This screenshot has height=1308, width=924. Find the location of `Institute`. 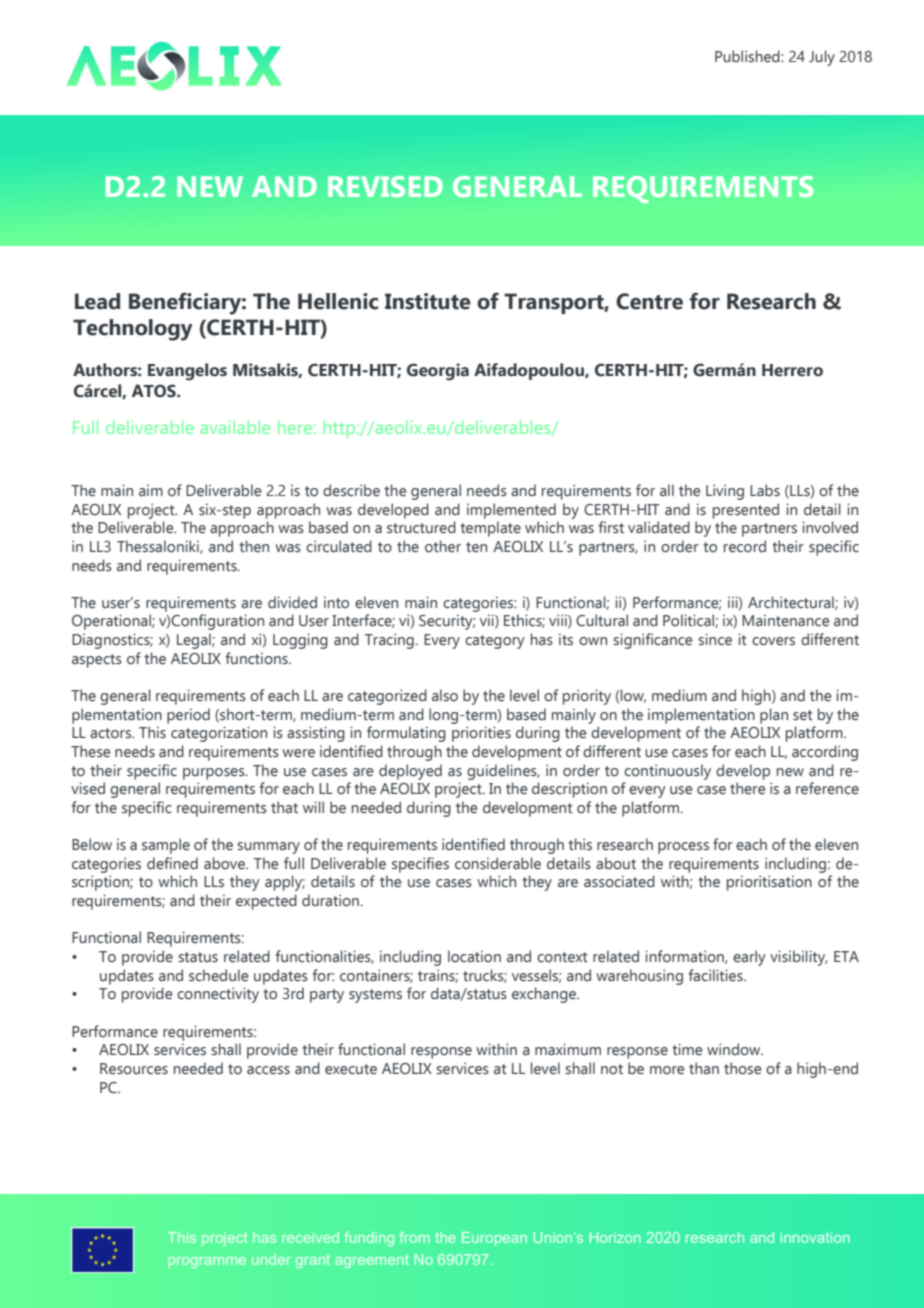

Institute is located at coordinates (428, 301).
